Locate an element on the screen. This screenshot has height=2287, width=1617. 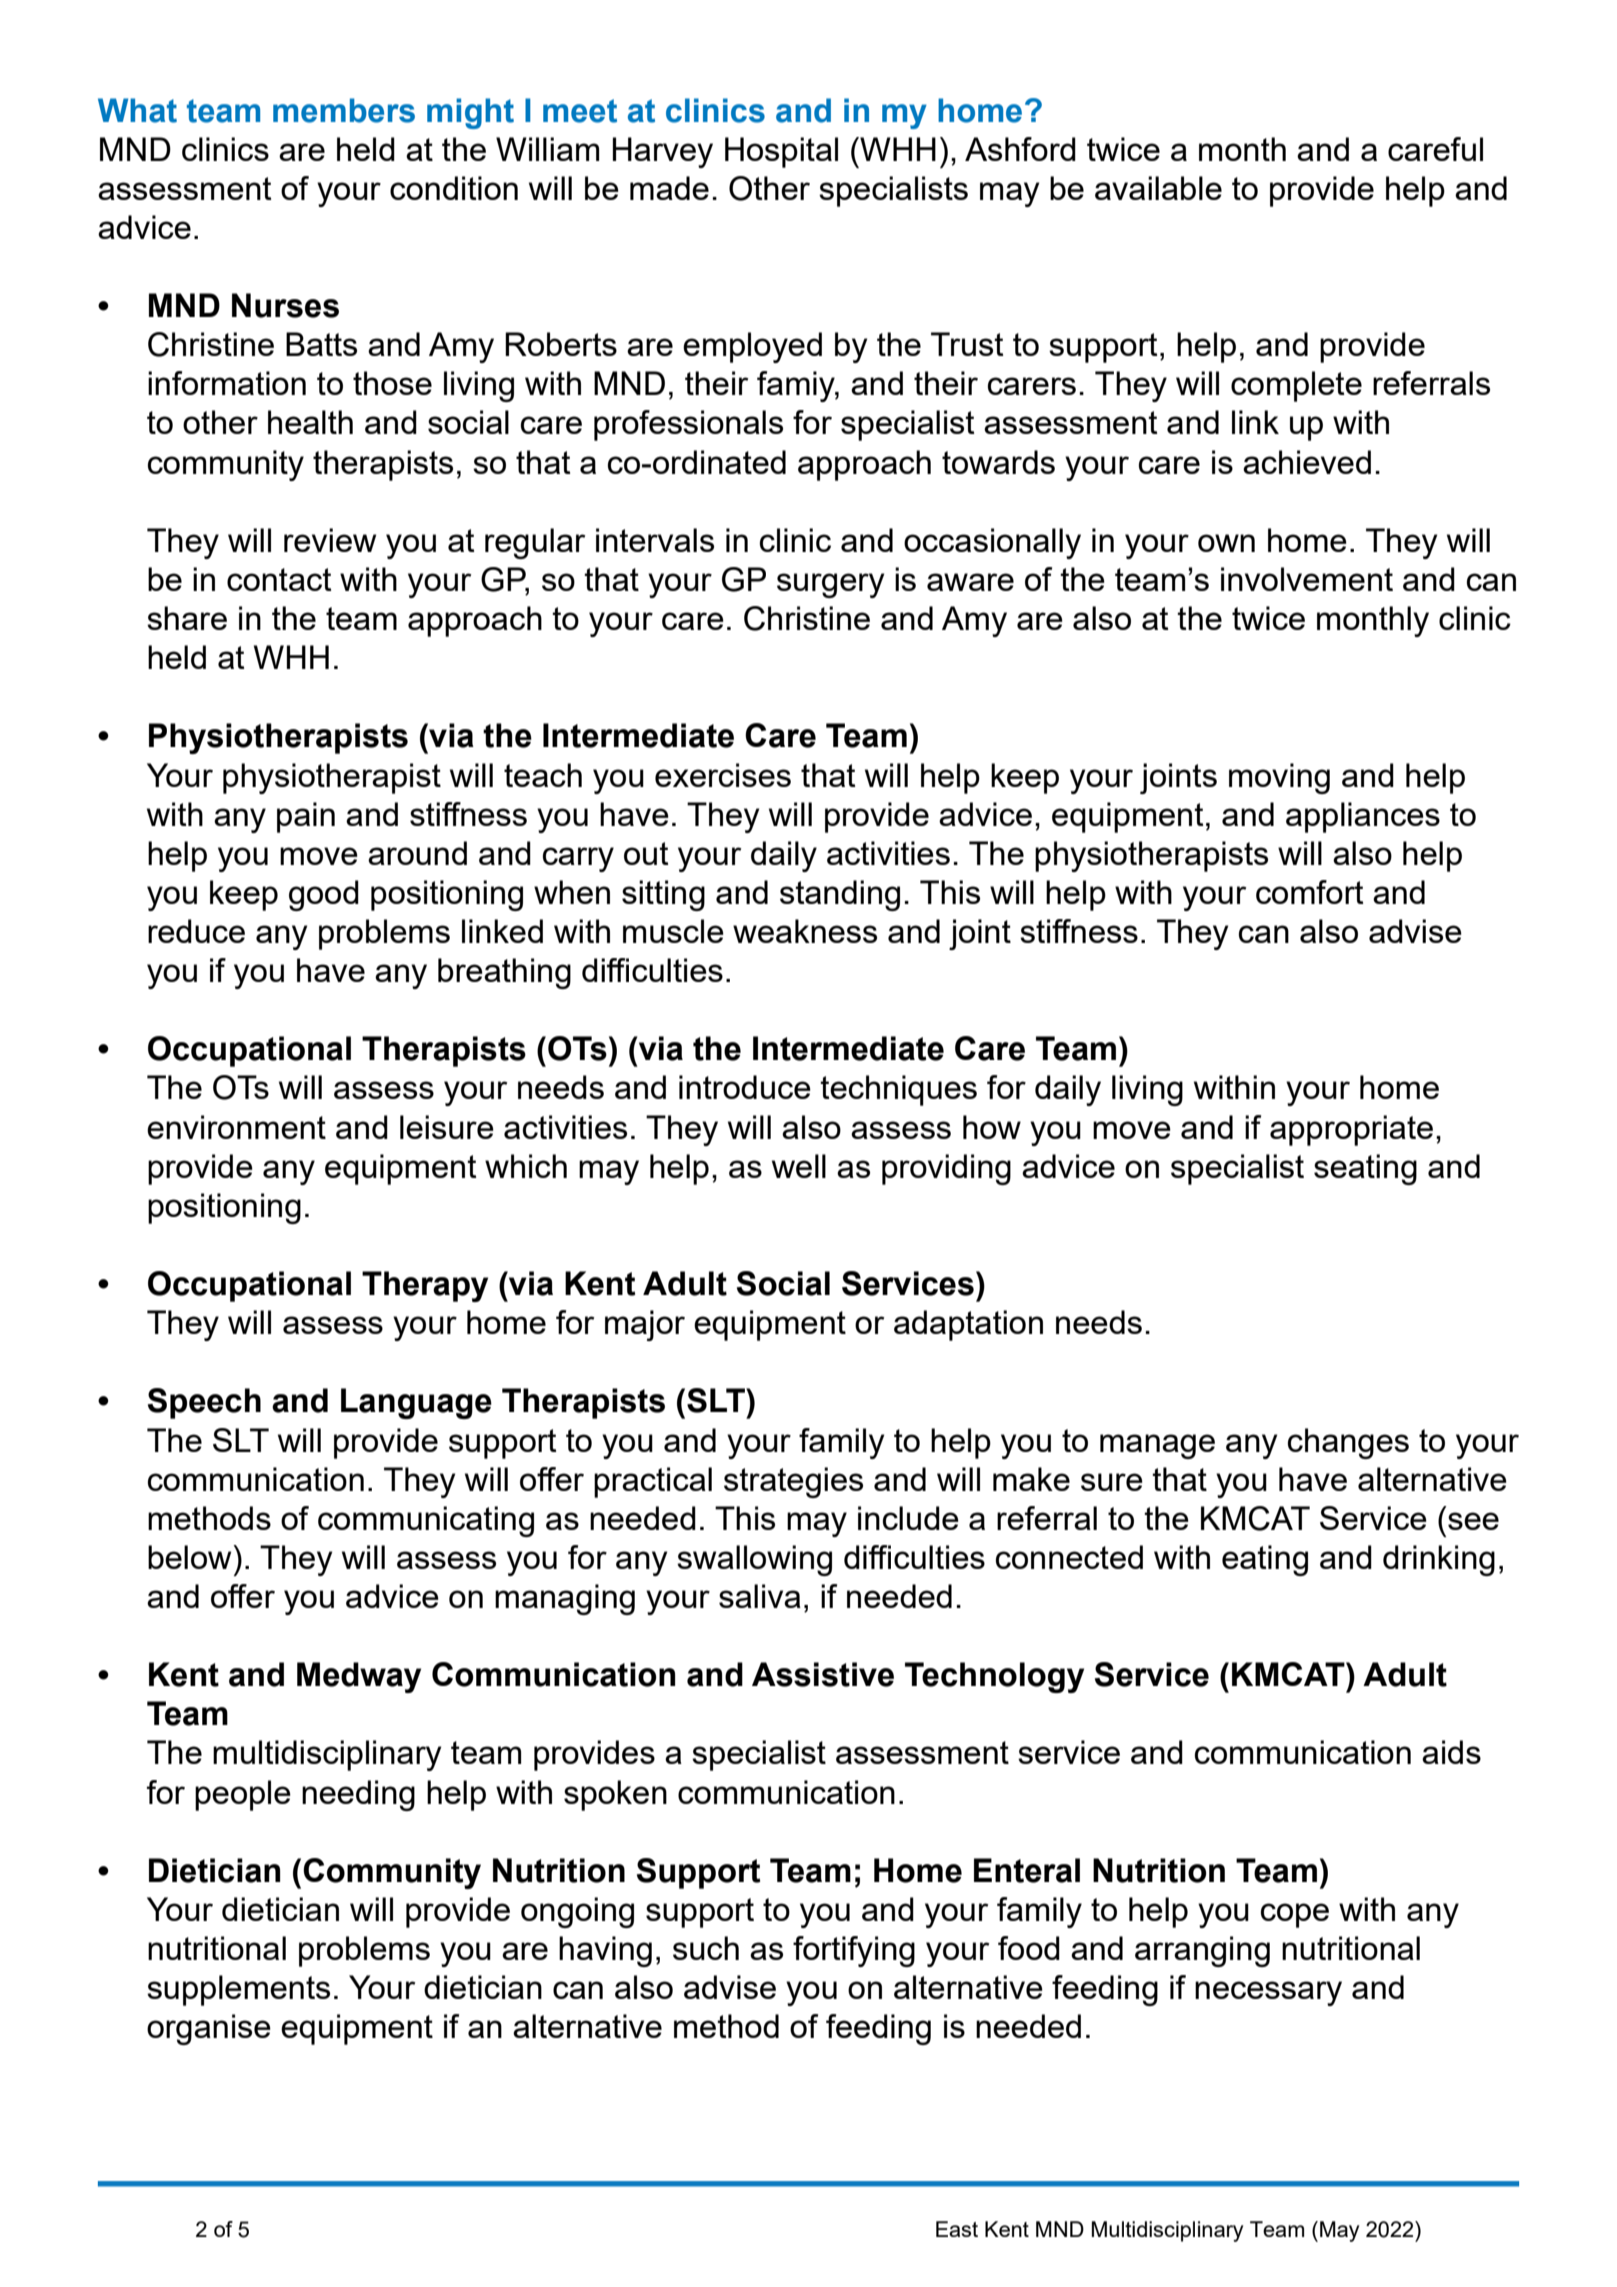
available is located at coordinates (1158, 188).
